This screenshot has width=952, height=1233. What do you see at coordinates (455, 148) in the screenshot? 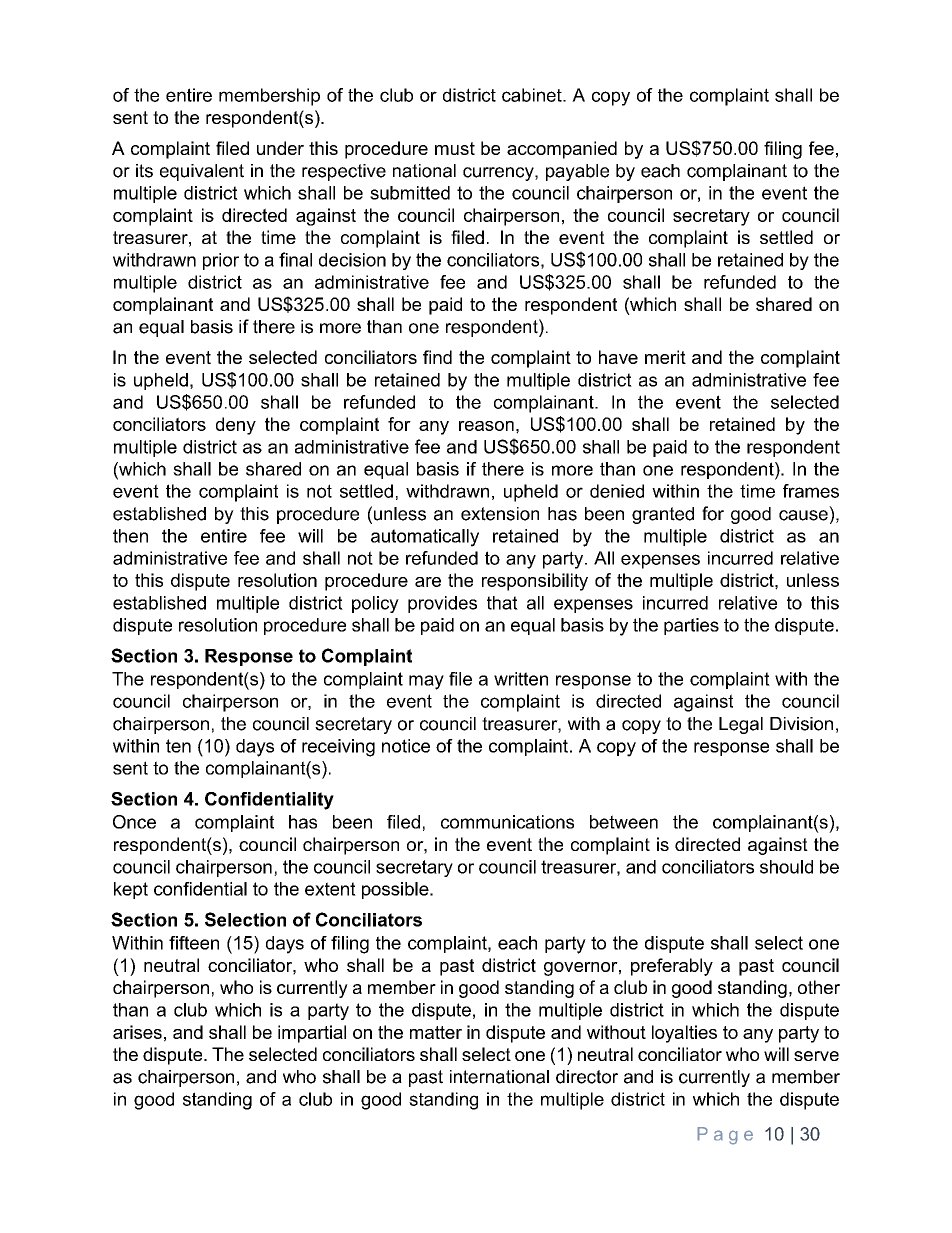
I see `must` at bounding box center [455, 148].
